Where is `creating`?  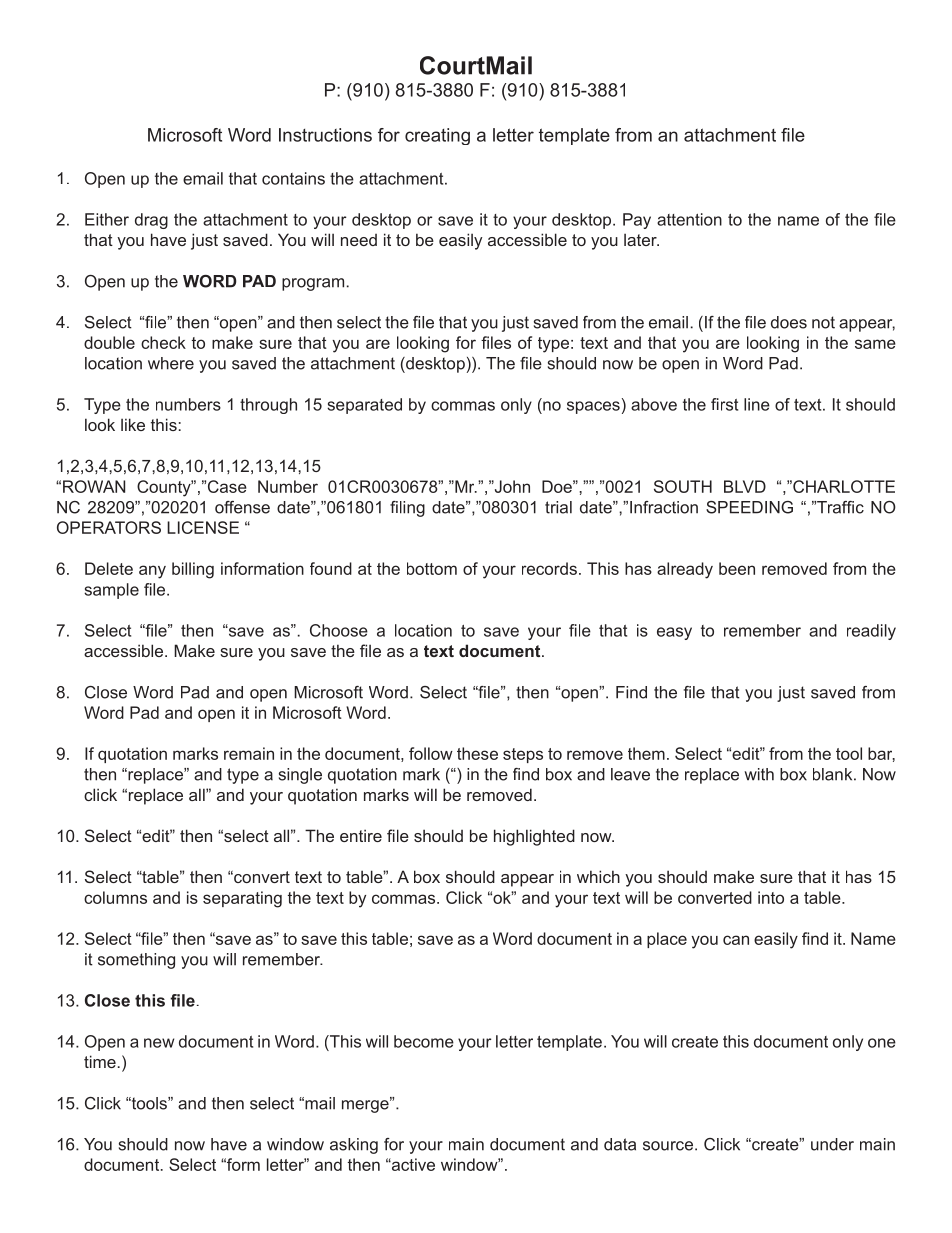 creating is located at coordinates (437, 136).
